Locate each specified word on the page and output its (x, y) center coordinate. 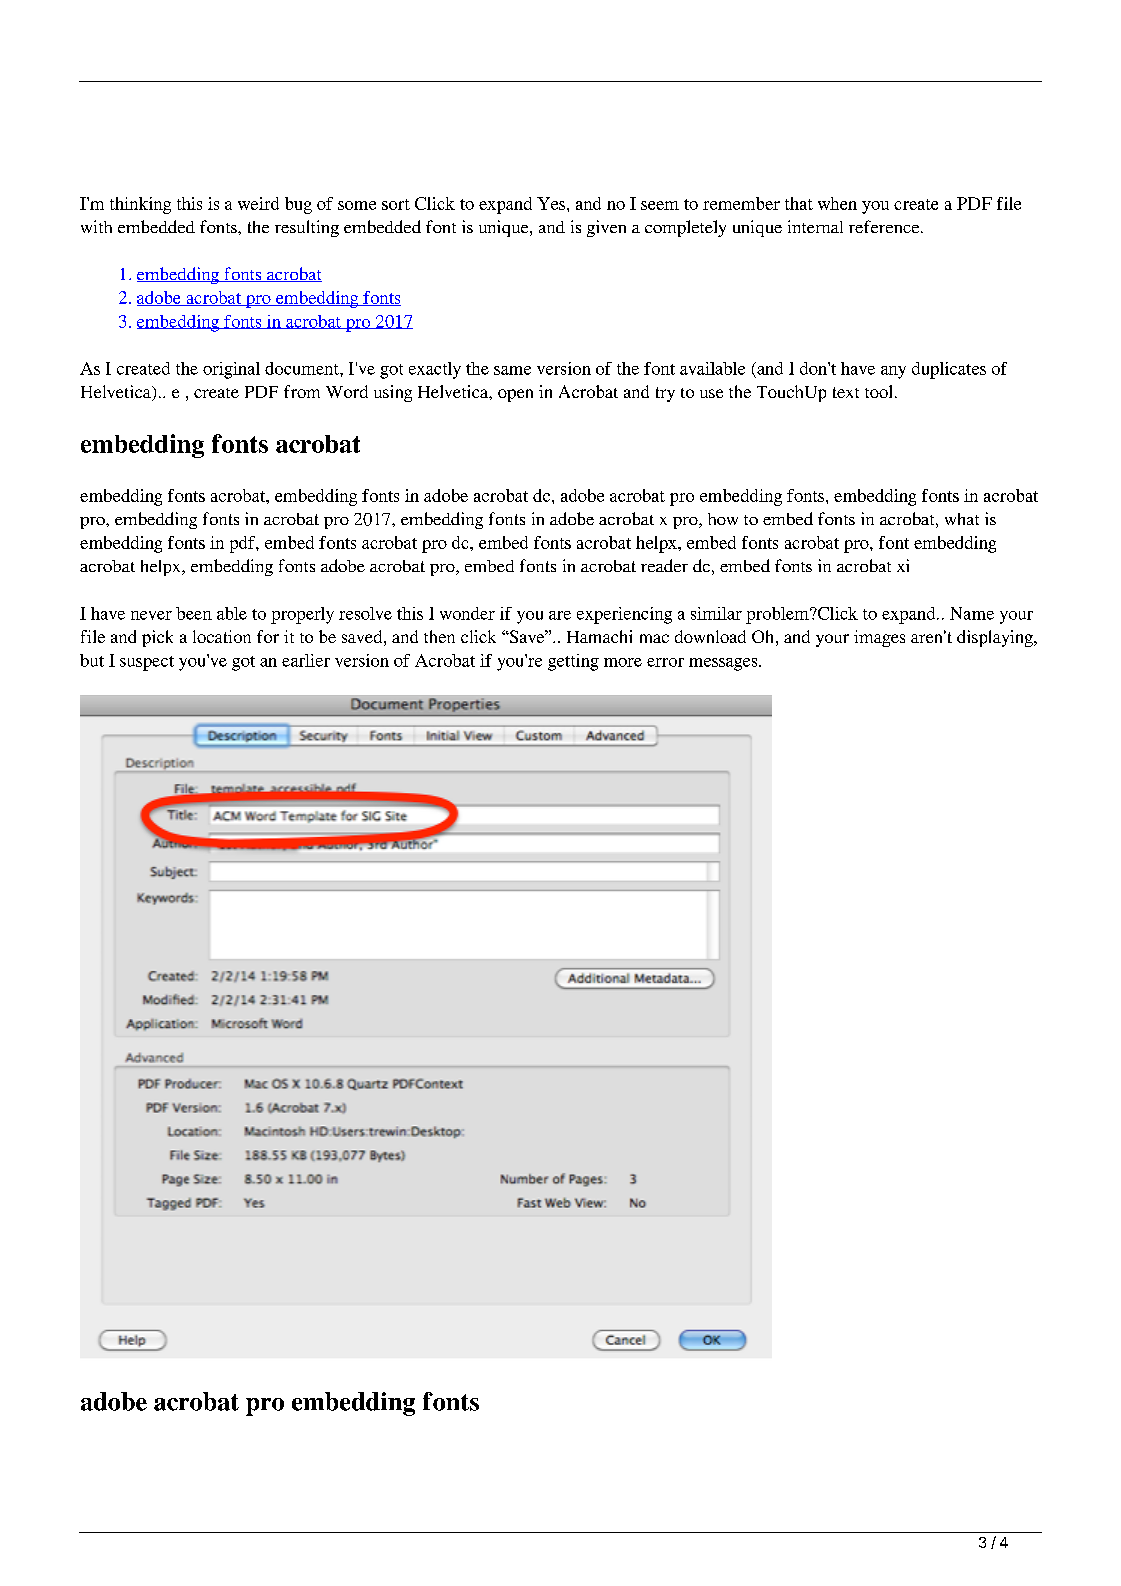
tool (878, 391)
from (302, 391)
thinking (140, 205)
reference (885, 226)
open (515, 395)
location (222, 636)
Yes (552, 203)
